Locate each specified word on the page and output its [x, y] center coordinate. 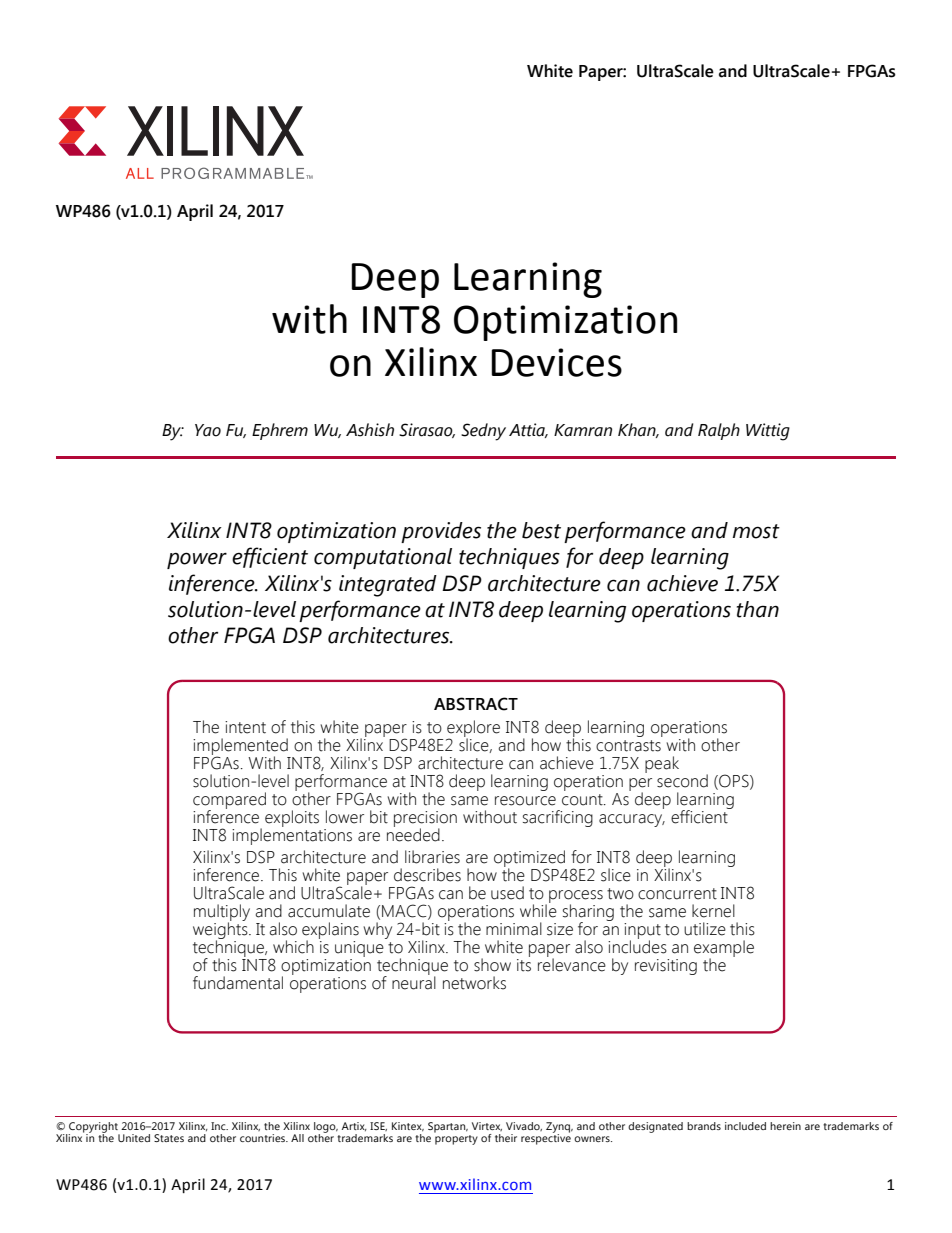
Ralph [719, 431]
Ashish [370, 430]
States [169, 1138]
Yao [208, 430]
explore [473, 730]
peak [662, 764]
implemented [240, 747]
